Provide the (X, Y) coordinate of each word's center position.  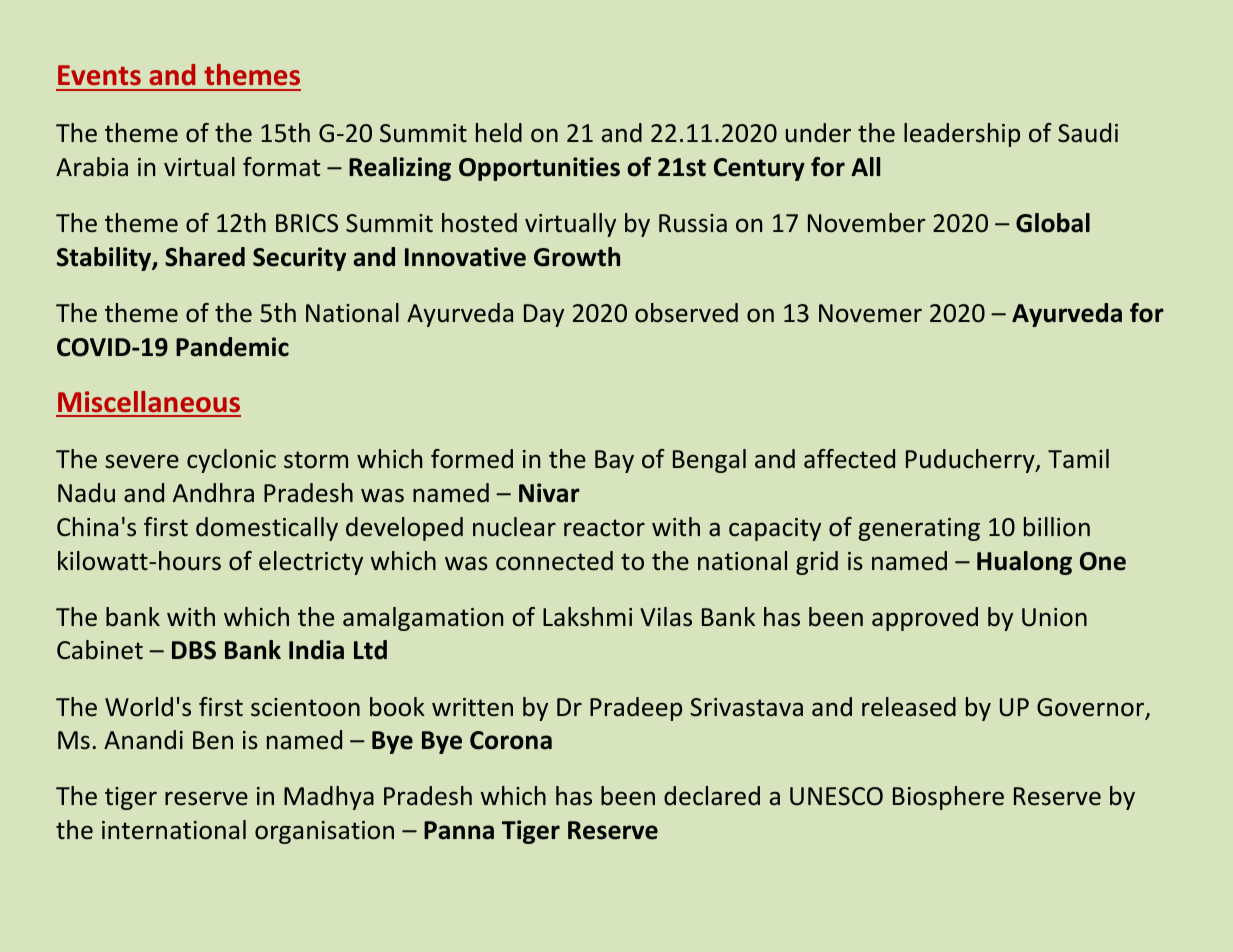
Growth (577, 257)
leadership (962, 135)
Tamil (1078, 459)
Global (1053, 223)
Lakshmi (587, 617)
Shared (205, 257)
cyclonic (231, 461)
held (499, 133)
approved (925, 619)
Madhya (329, 798)
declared (712, 796)
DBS (194, 650)
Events (99, 75)
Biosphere (948, 798)
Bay (614, 461)
